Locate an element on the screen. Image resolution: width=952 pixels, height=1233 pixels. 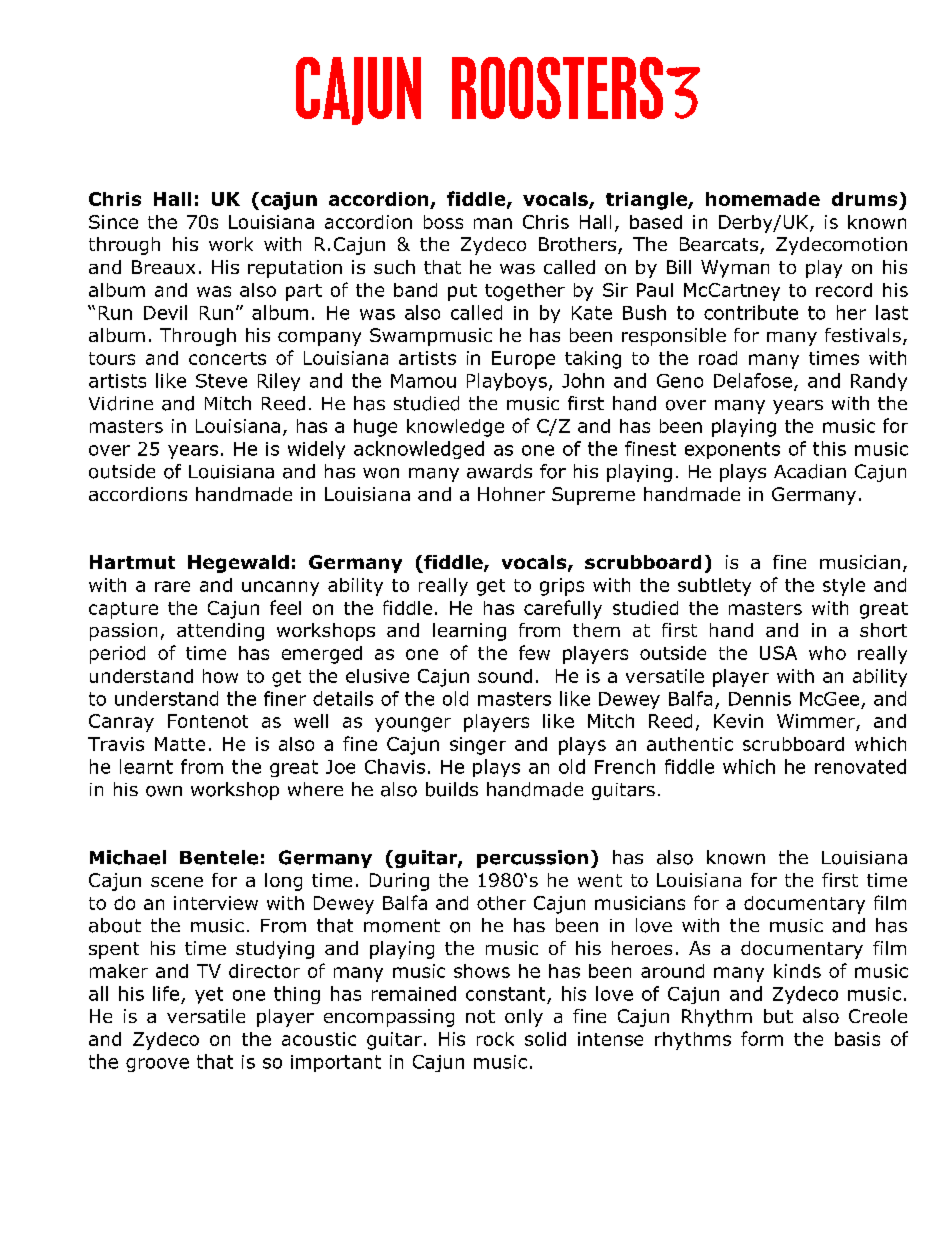
homemade is located at coordinates (763, 199).
